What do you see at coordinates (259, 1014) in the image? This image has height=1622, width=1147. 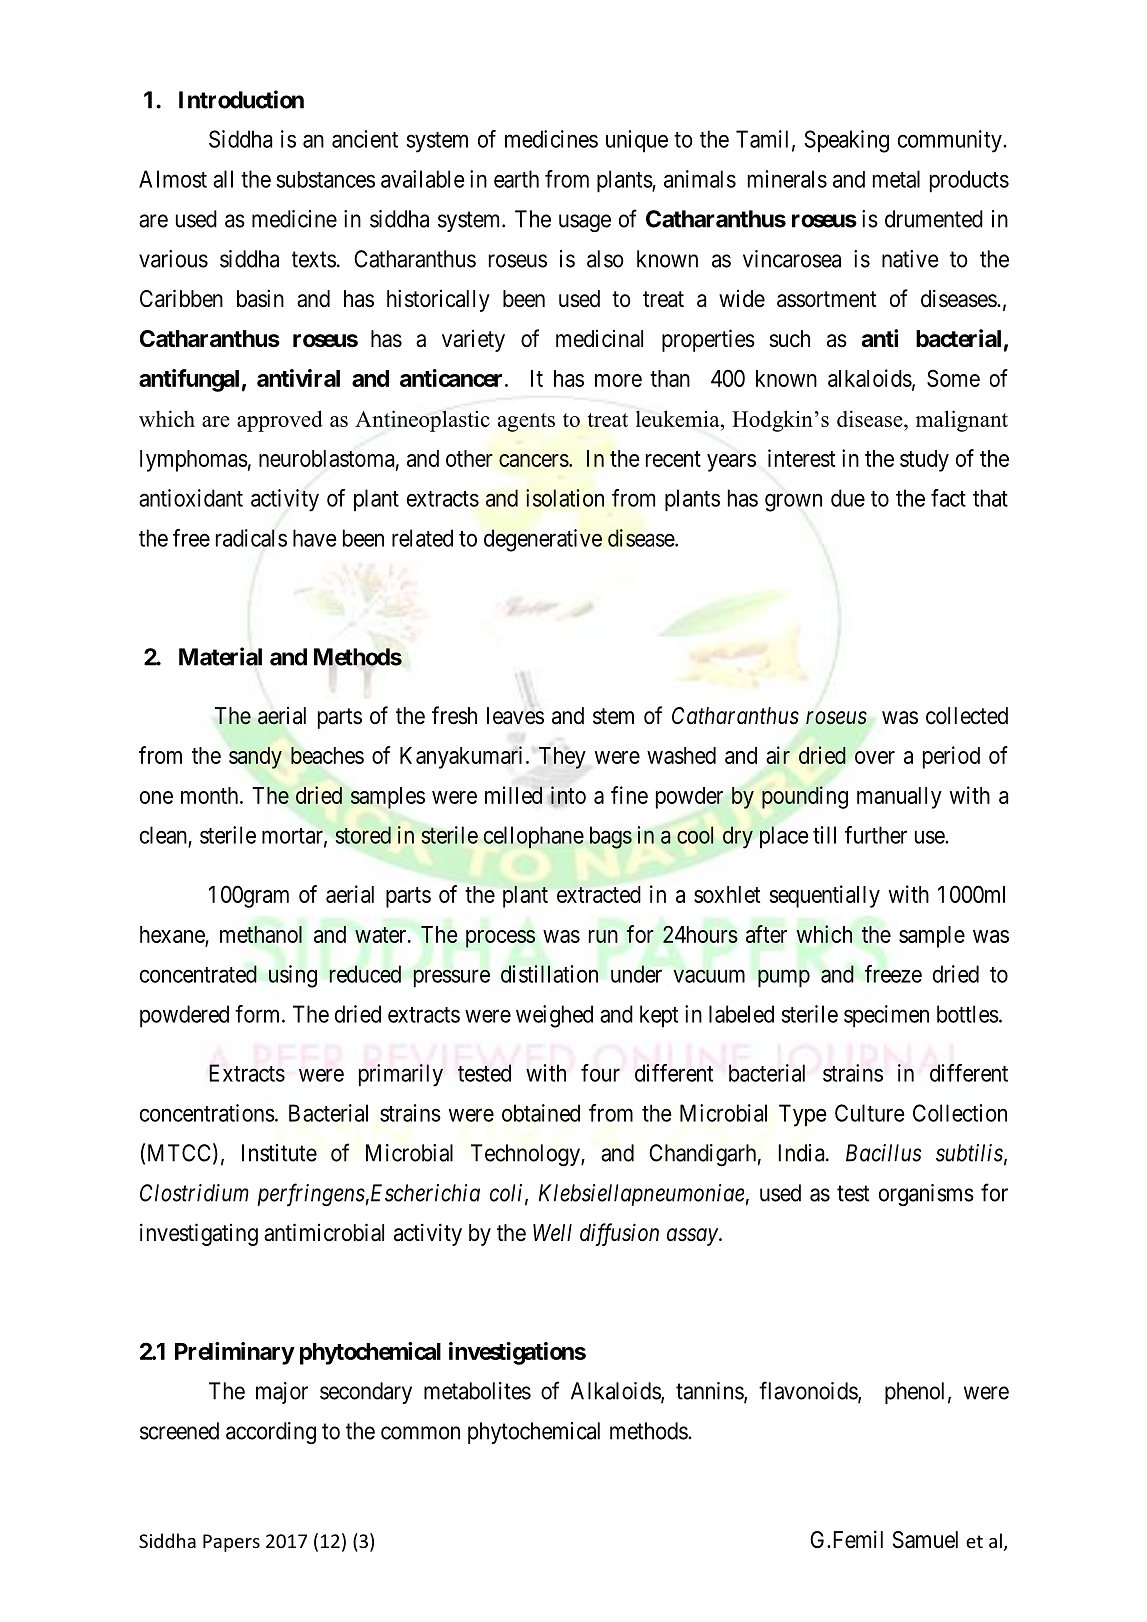 I see `form` at bounding box center [259, 1014].
